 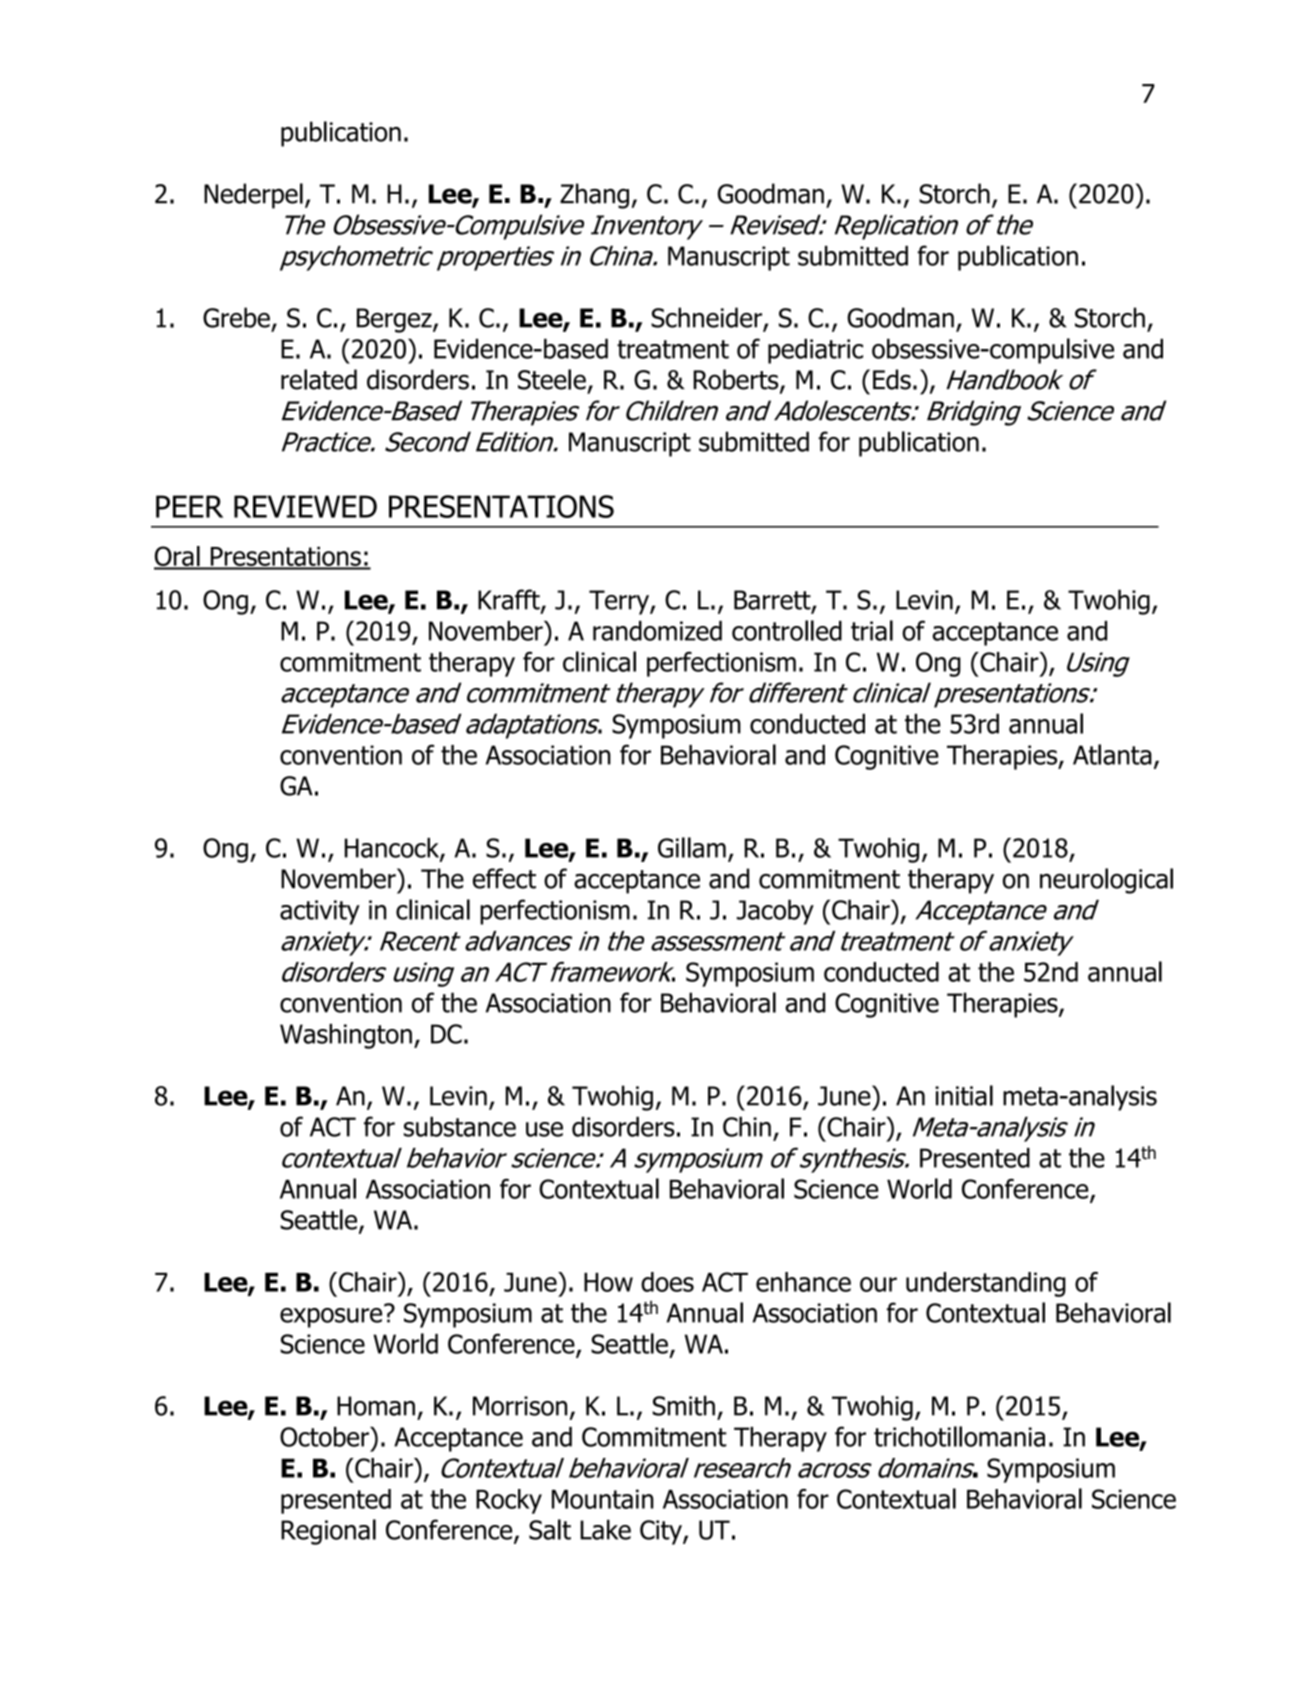 What do you see at coordinates (892, 379) in the screenshot?
I see `Eds` at bounding box center [892, 379].
